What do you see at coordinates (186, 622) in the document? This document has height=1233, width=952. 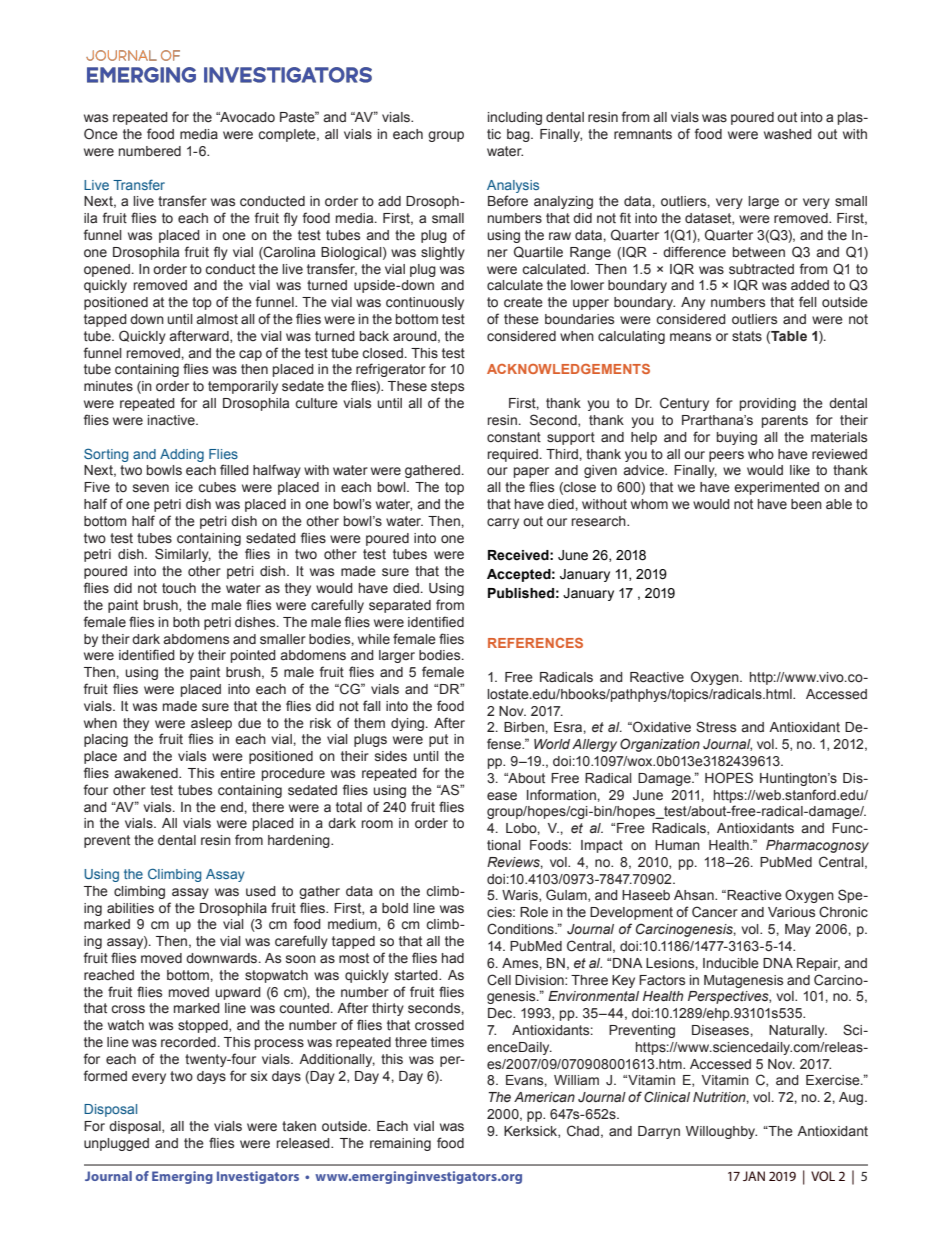 I see `both` at bounding box center [186, 622].
